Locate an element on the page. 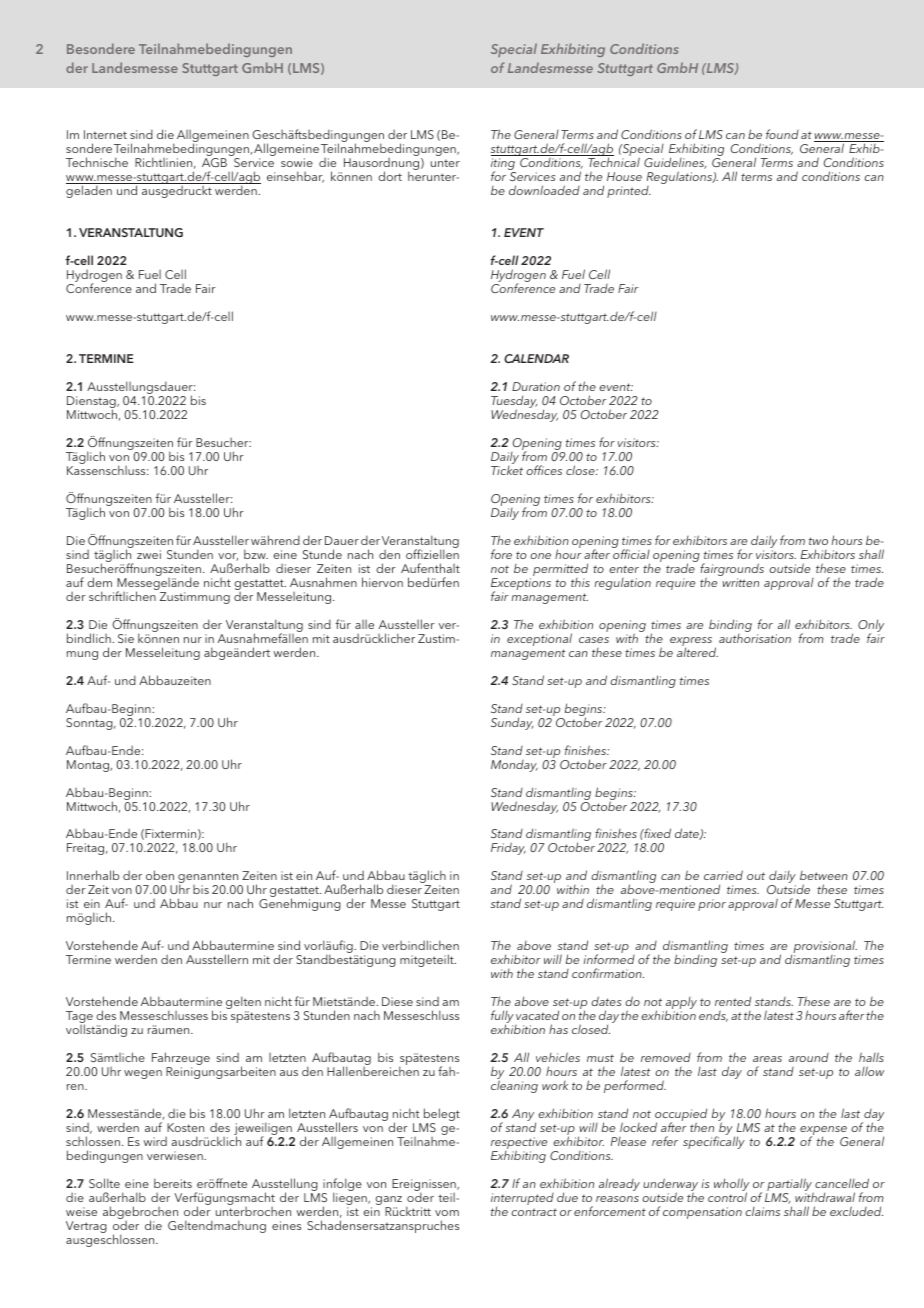  found is located at coordinates (782, 134).
